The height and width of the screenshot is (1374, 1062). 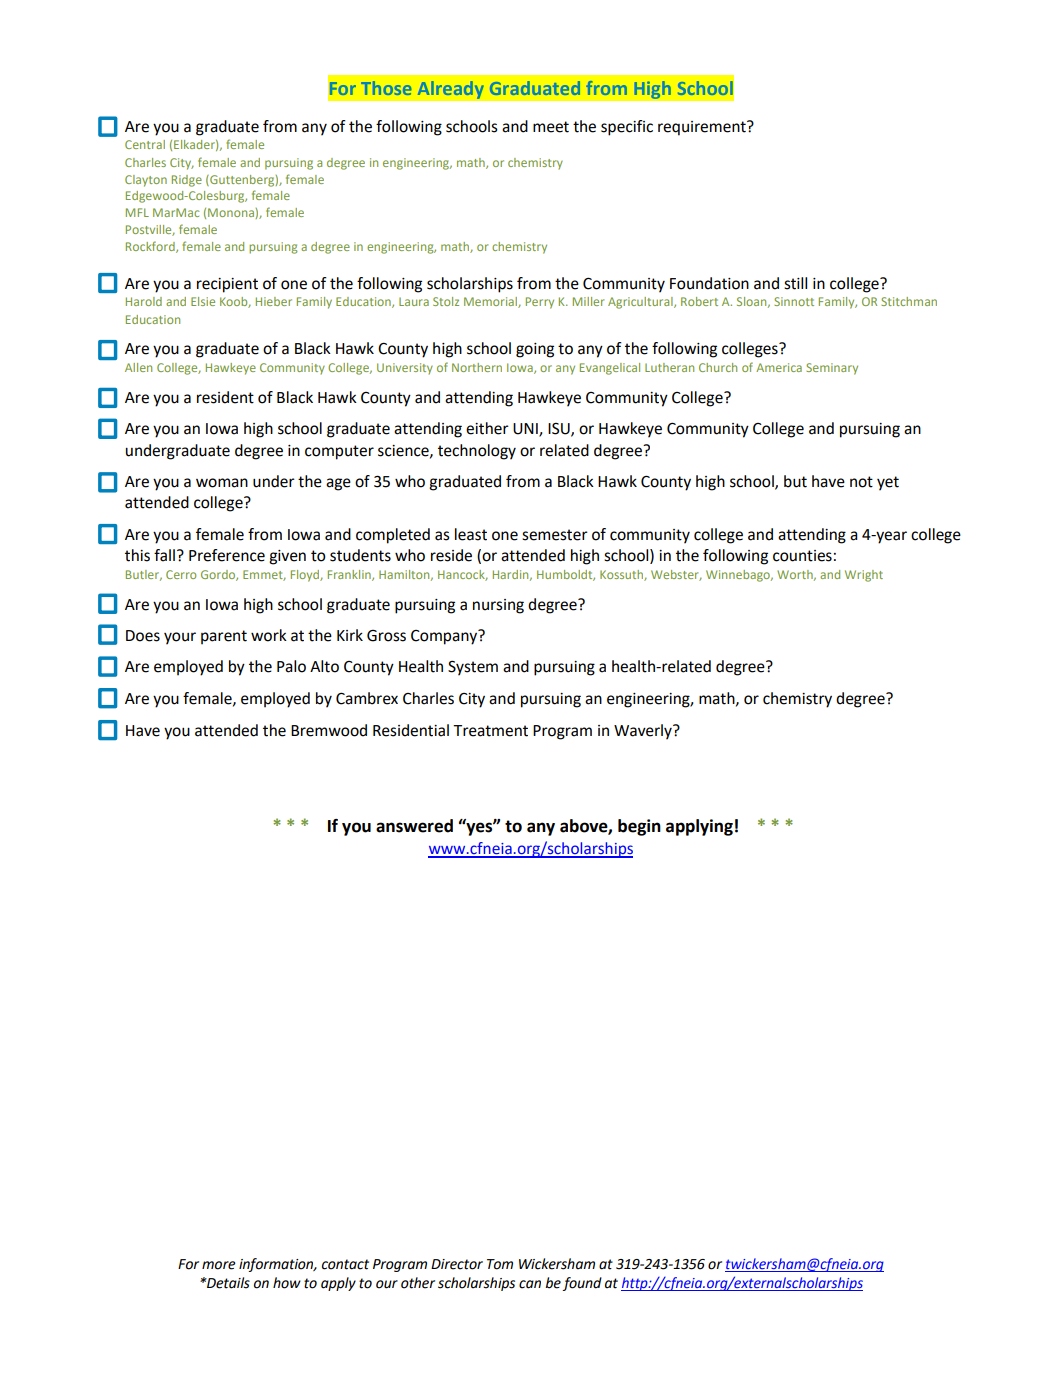 What do you see at coordinates (500, 1264) in the screenshot?
I see `Tom` at bounding box center [500, 1264].
